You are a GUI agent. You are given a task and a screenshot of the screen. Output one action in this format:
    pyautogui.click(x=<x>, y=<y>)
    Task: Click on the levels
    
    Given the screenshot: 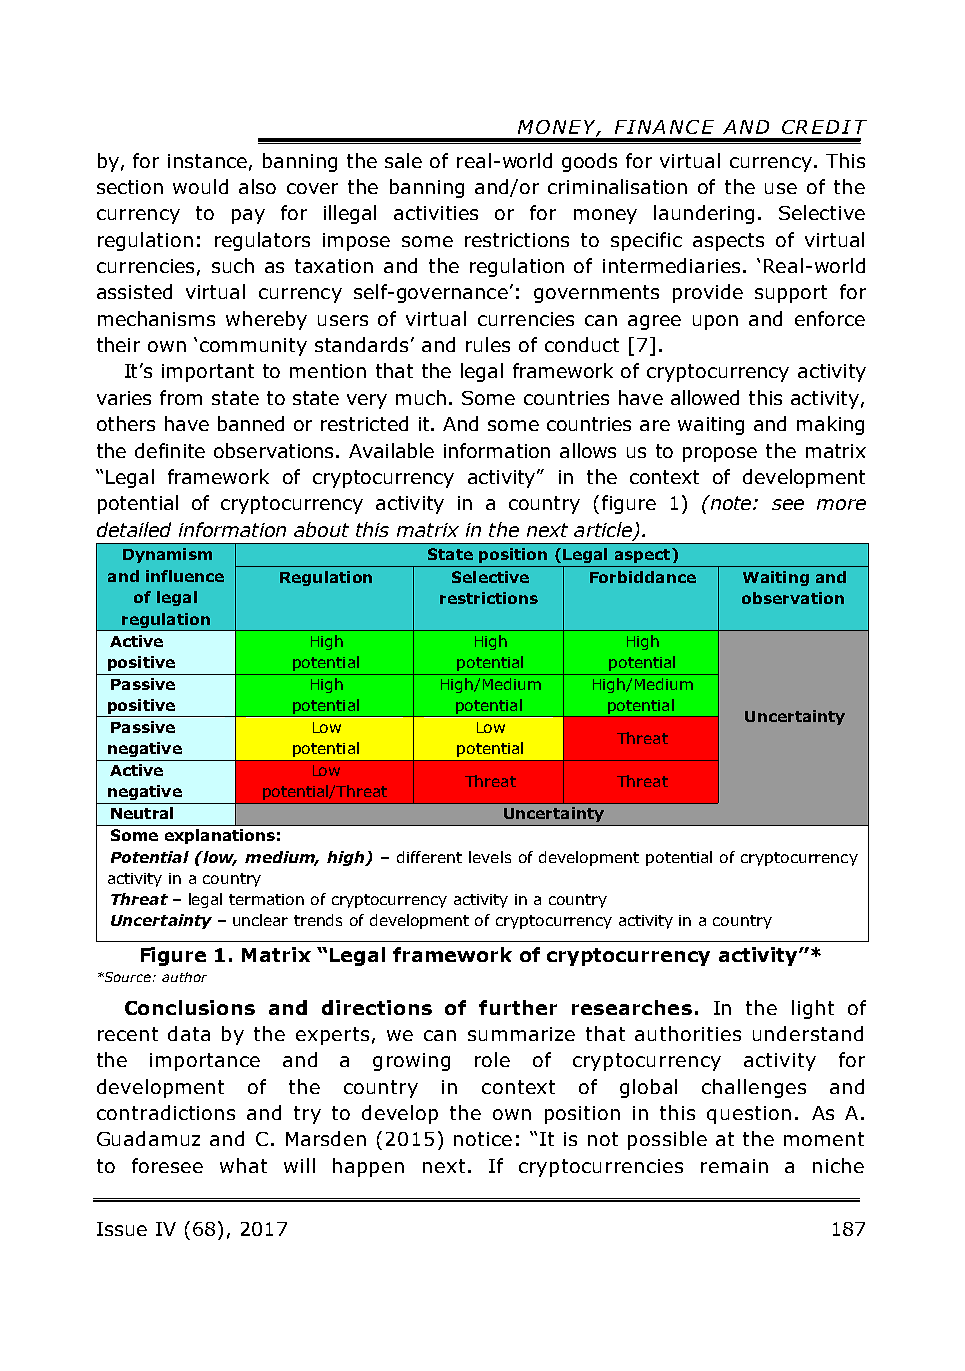 What is the action you would take?
    pyautogui.click(x=490, y=857)
